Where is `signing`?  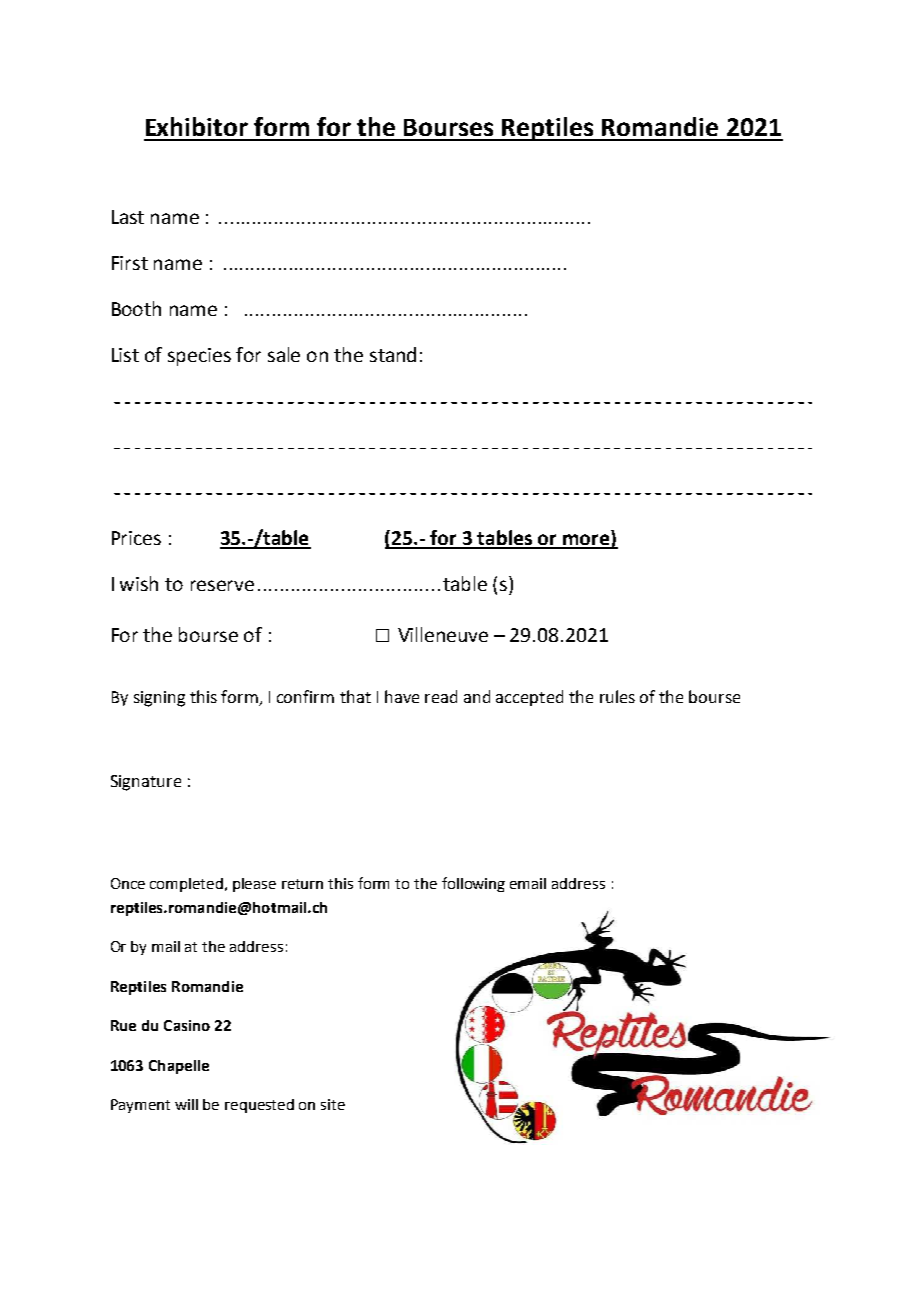
signing is located at coordinates (159, 699).
